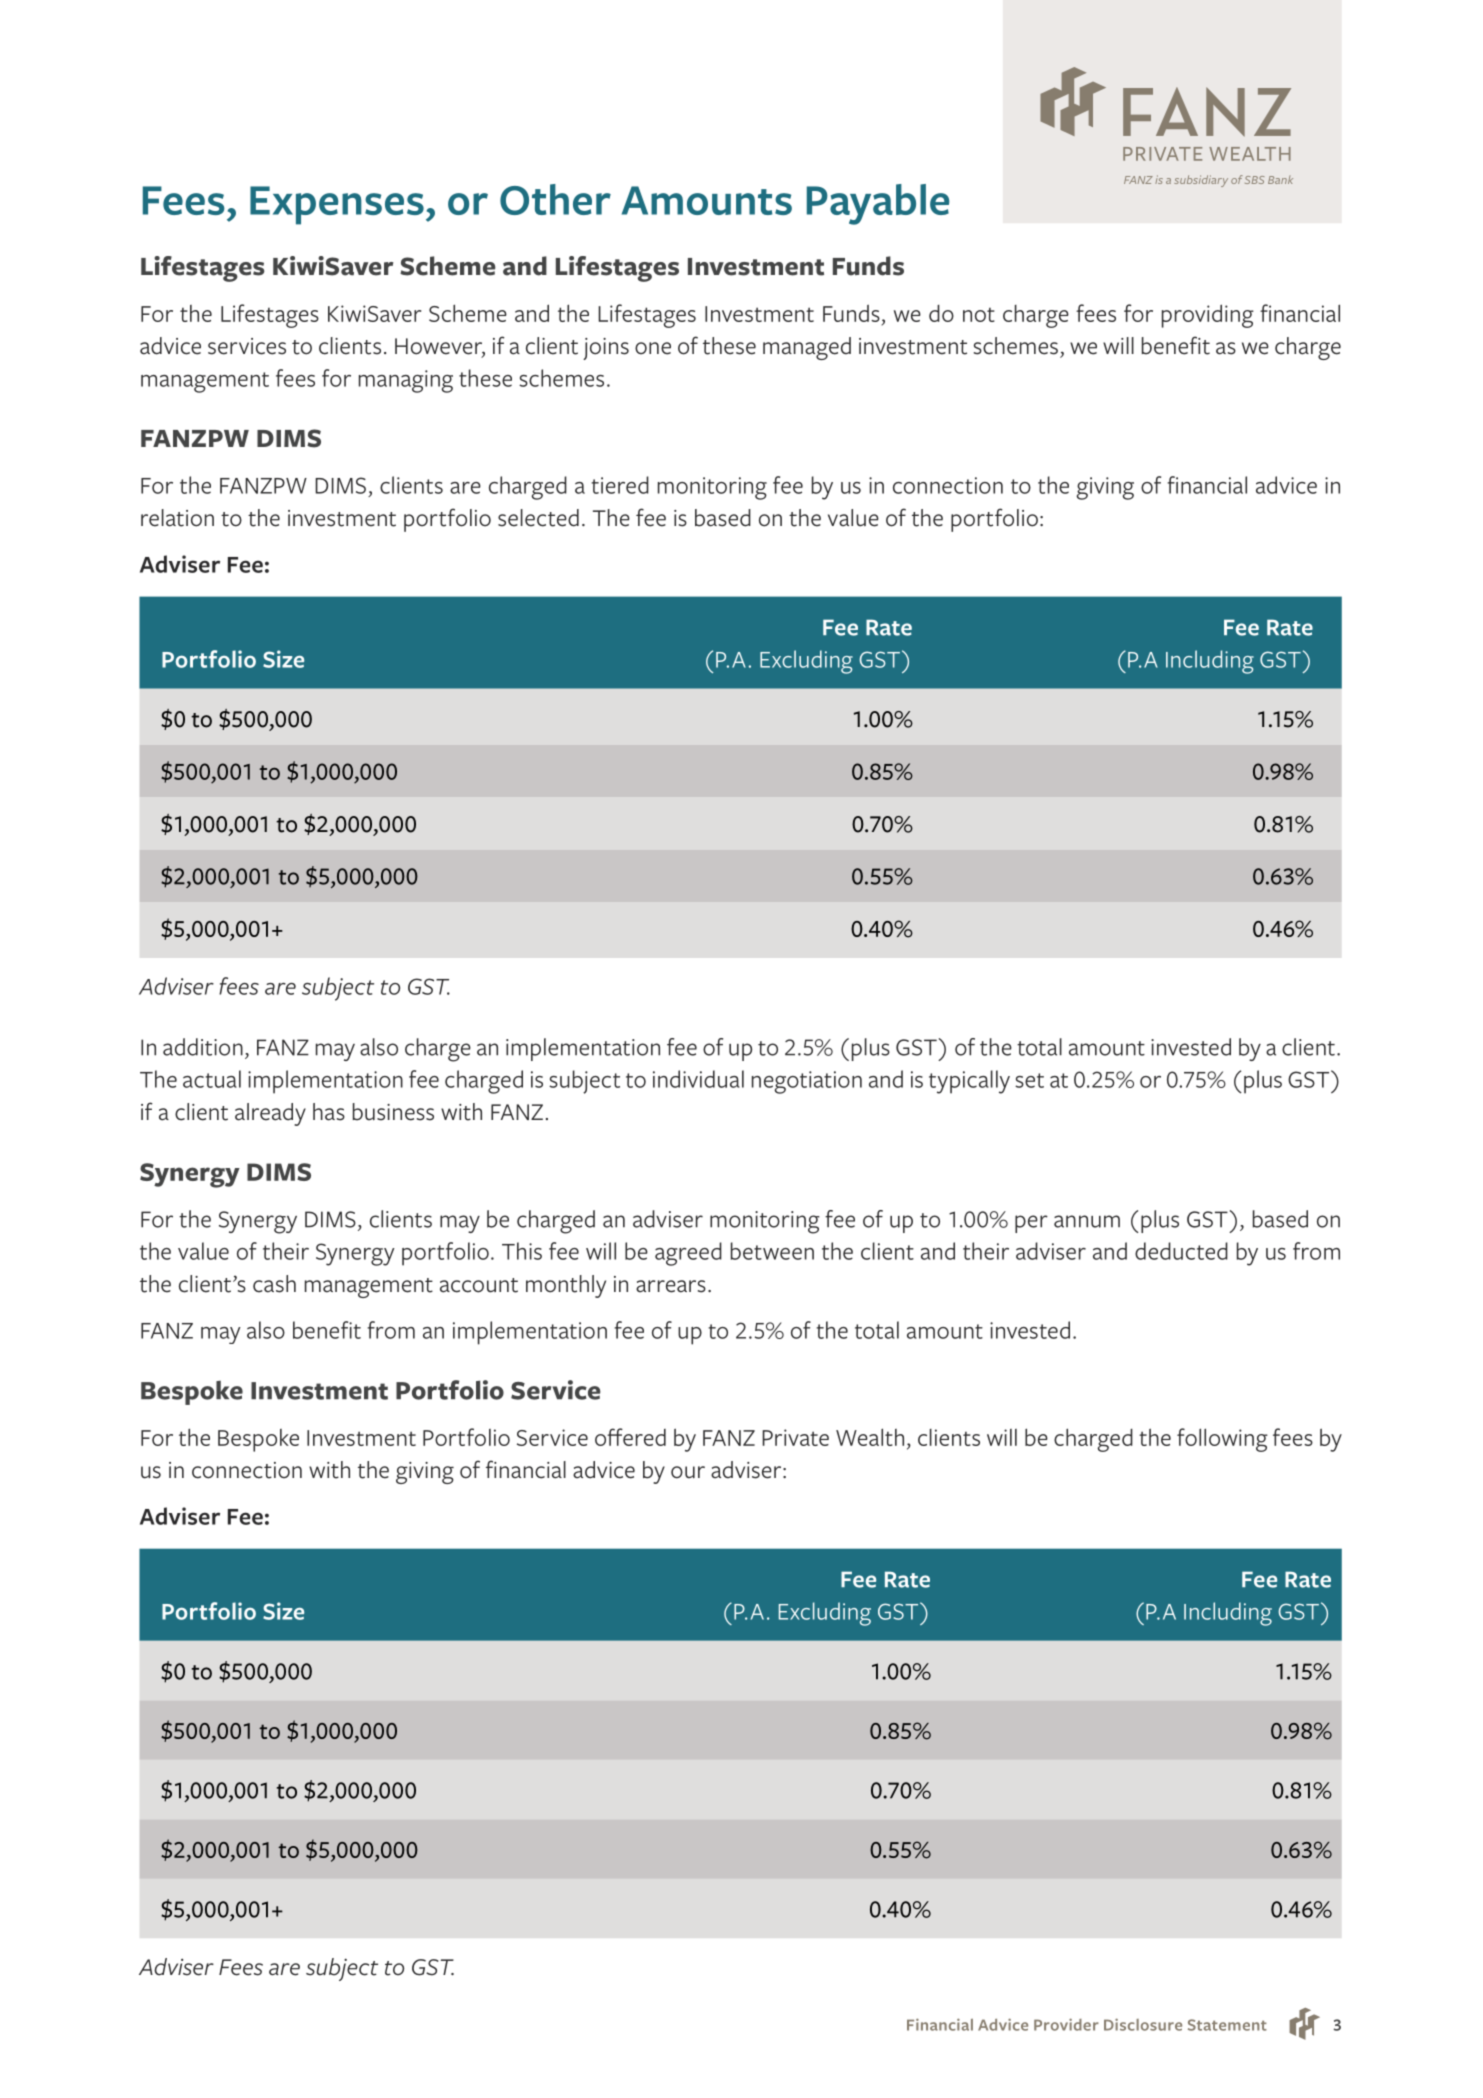  I want to click on our, so click(688, 1472).
